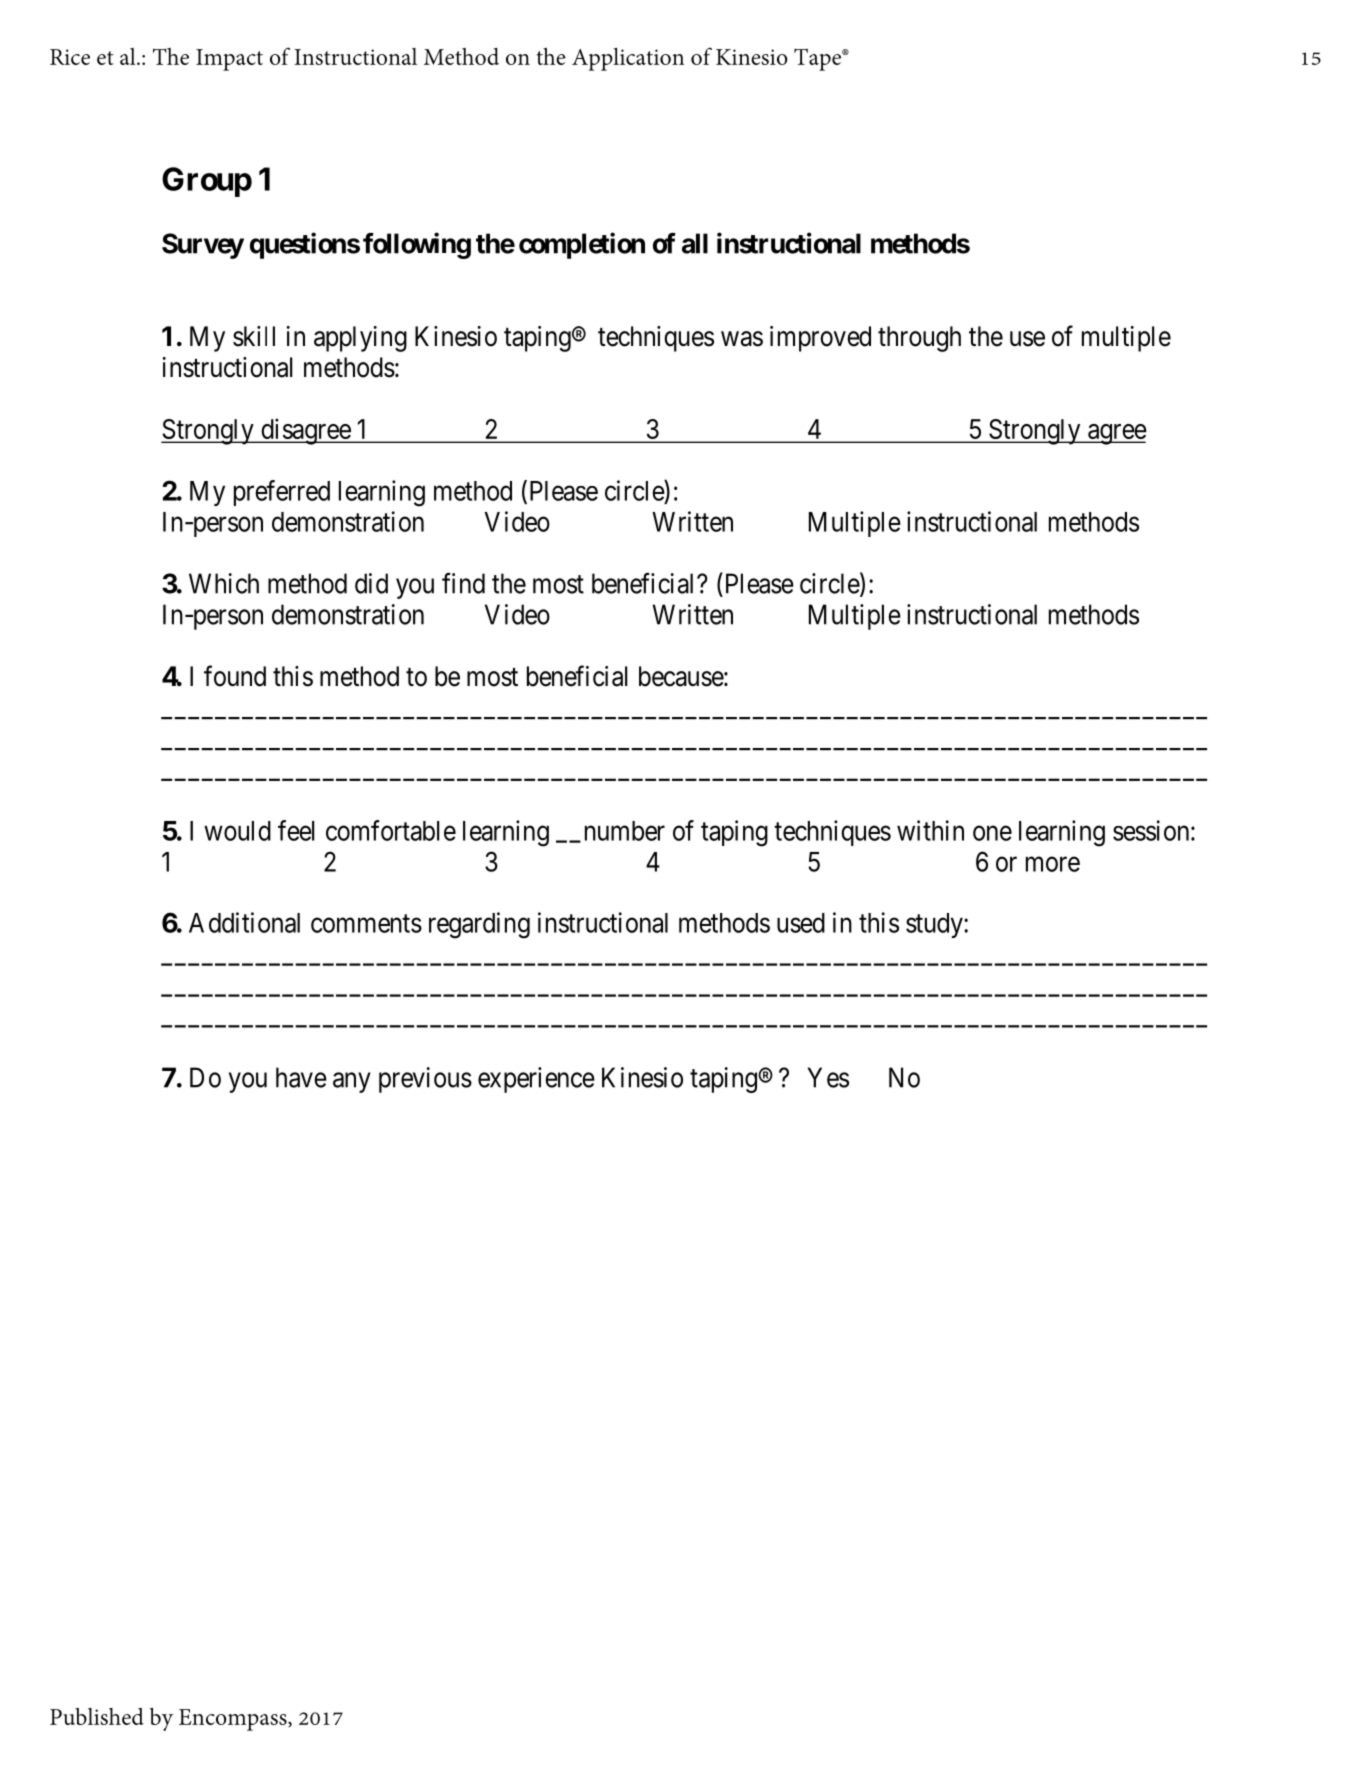 The image size is (1371, 1774). What do you see at coordinates (229, 60) in the document?
I see `Impact` at bounding box center [229, 60].
